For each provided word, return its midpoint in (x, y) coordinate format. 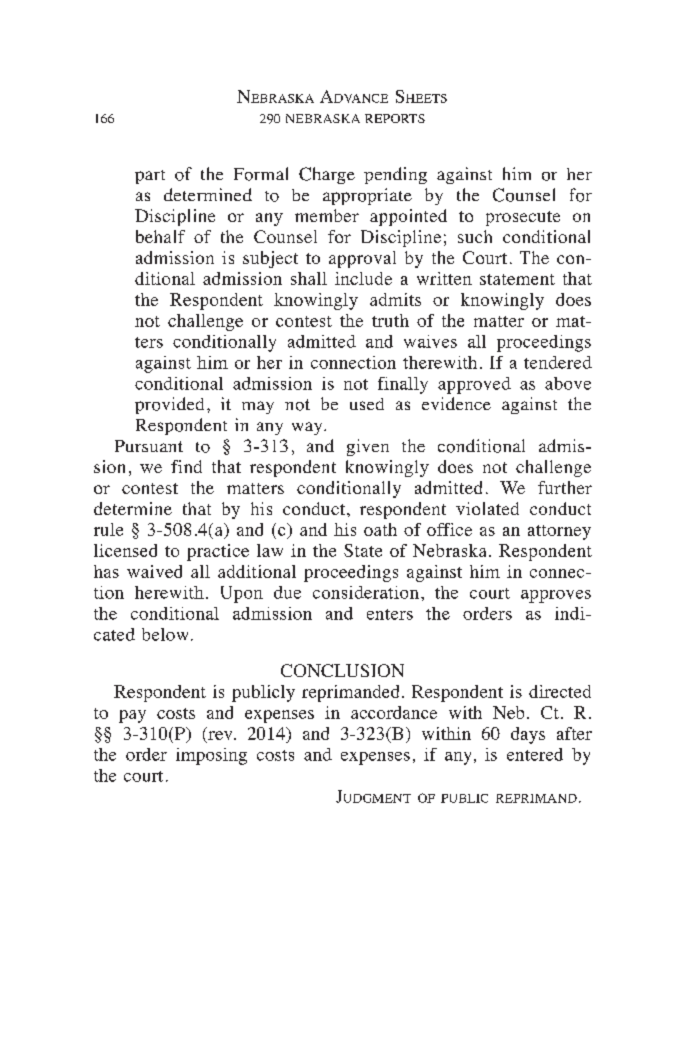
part (150, 177)
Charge (327, 175)
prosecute (523, 218)
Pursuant (149, 446)
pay (132, 716)
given (368, 447)
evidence (456, 403)
